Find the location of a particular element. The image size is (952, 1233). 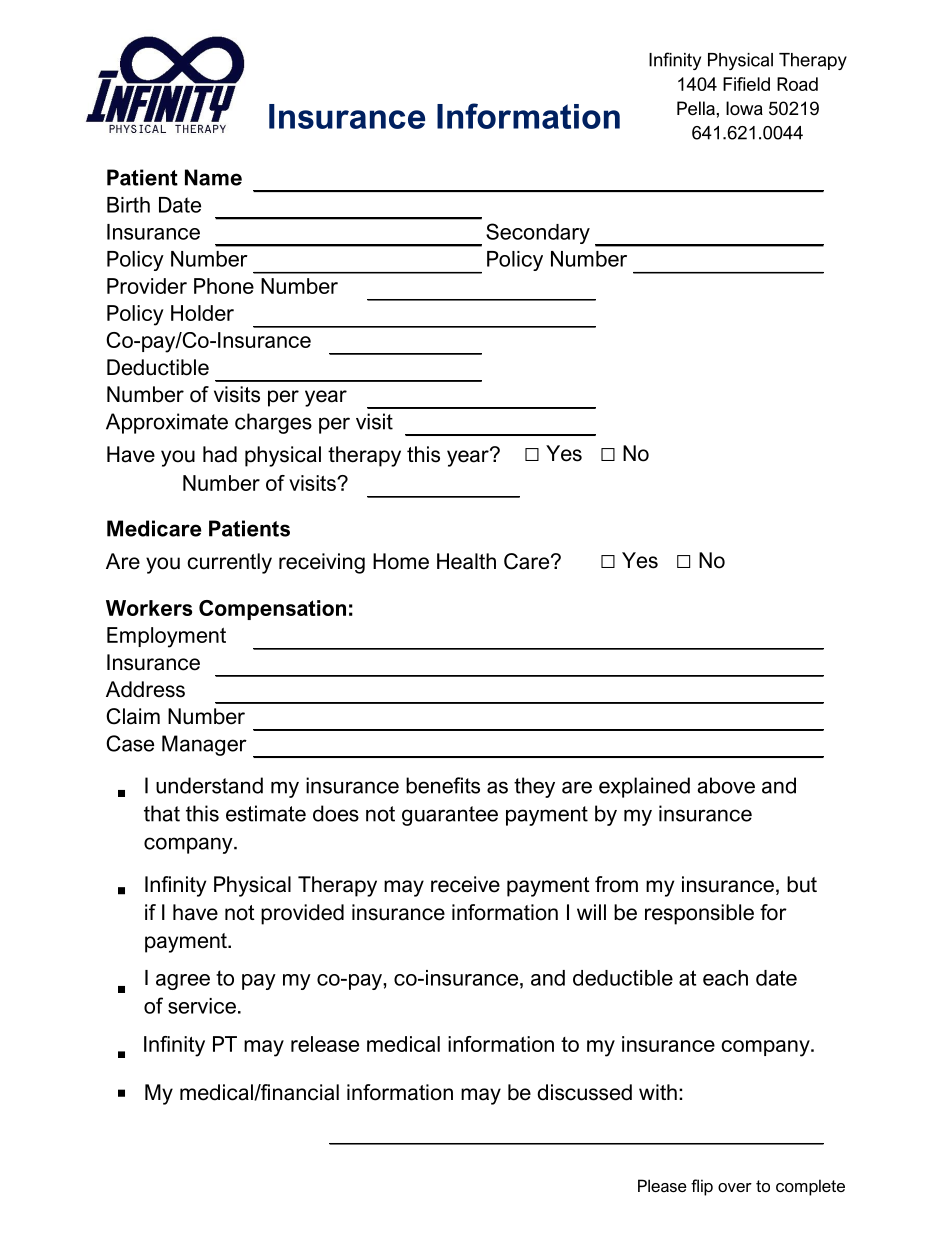

Health is located at coordinates (466, 561).
